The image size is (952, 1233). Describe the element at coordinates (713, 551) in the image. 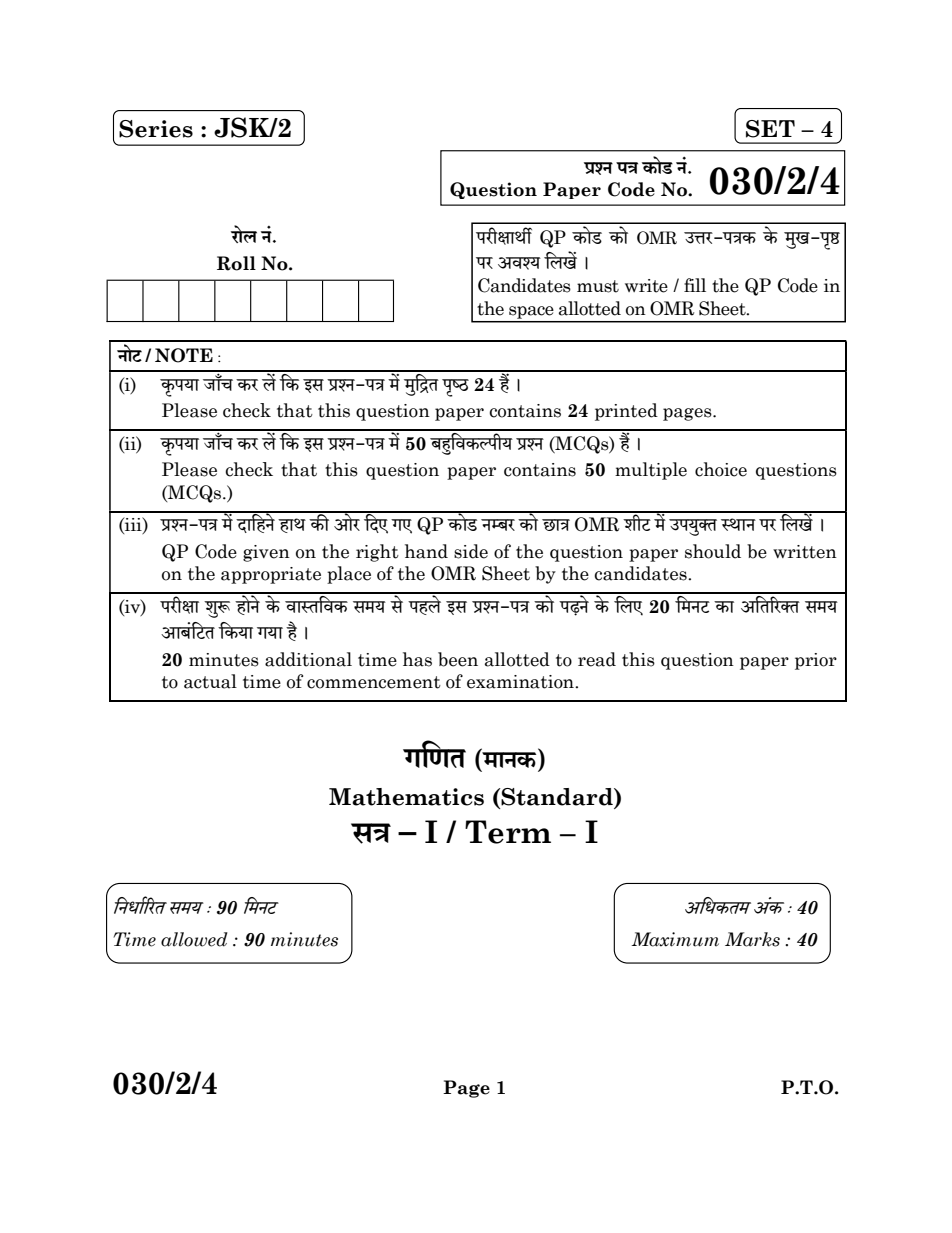

I see `should` at that location.
